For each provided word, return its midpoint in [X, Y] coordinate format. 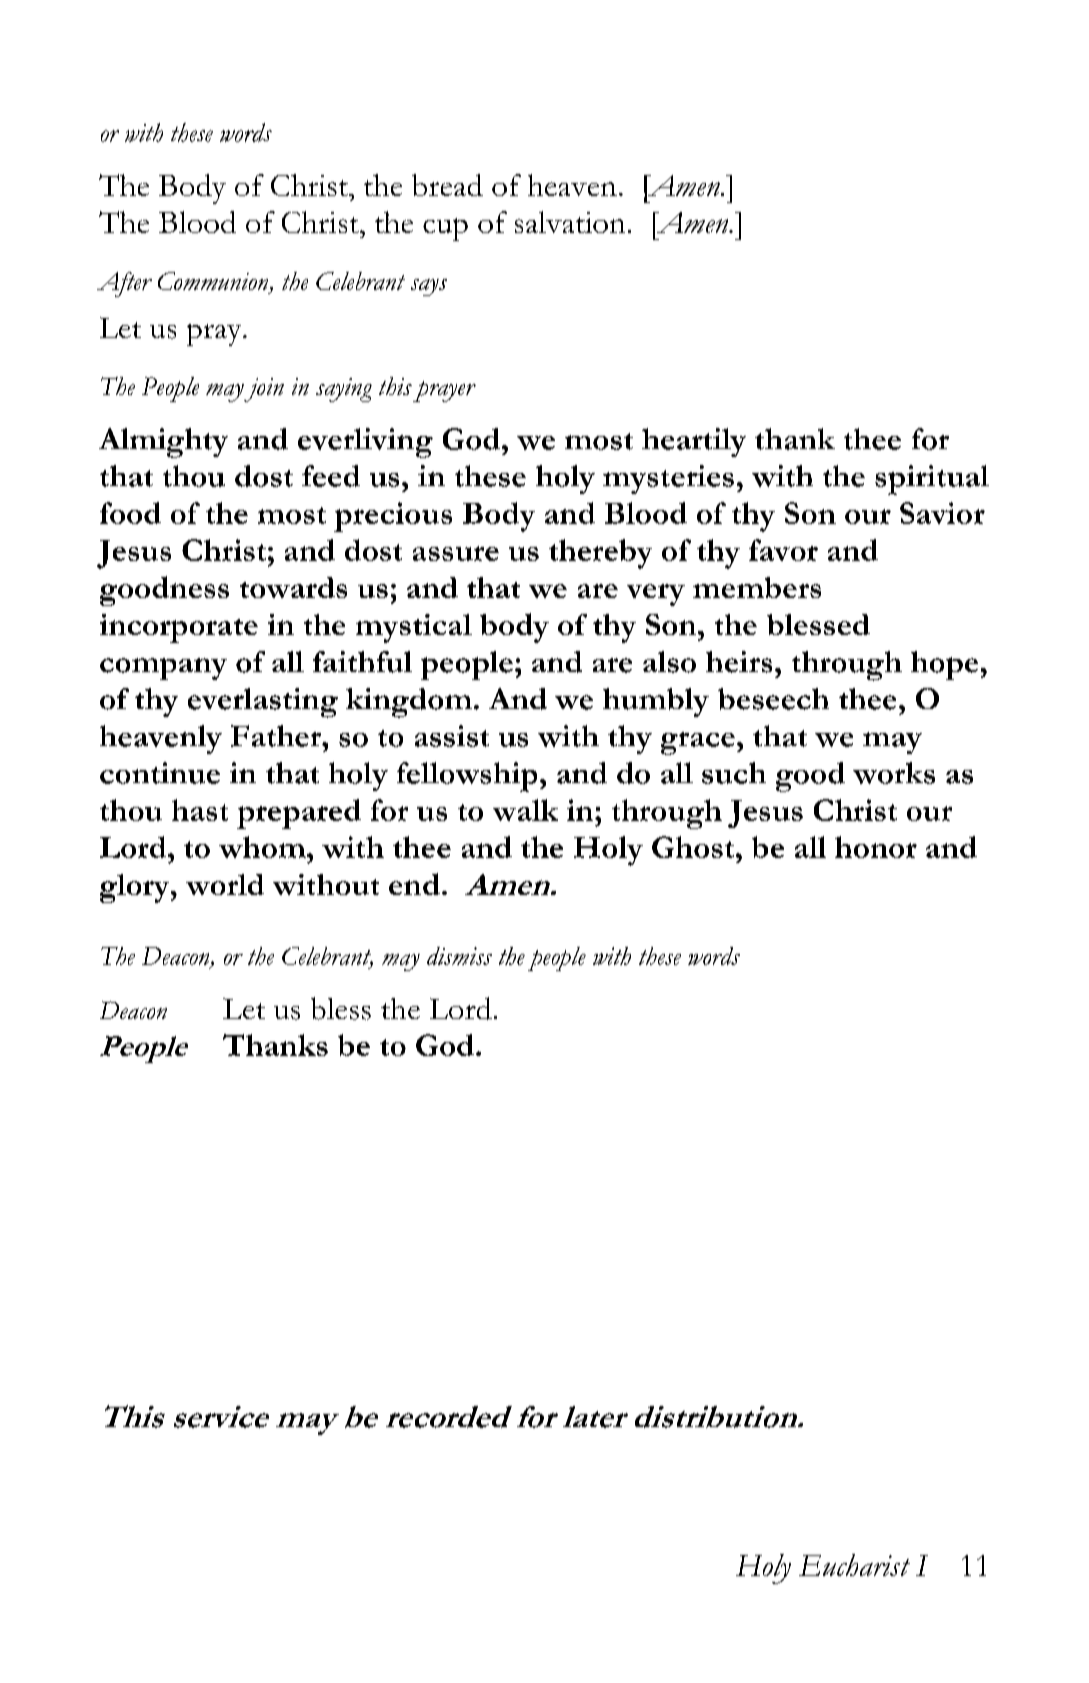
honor [876, 847]
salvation [570, 222]
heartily [694, 442]
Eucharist [854, 1565]
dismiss [459, 956]
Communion [214, 282]
